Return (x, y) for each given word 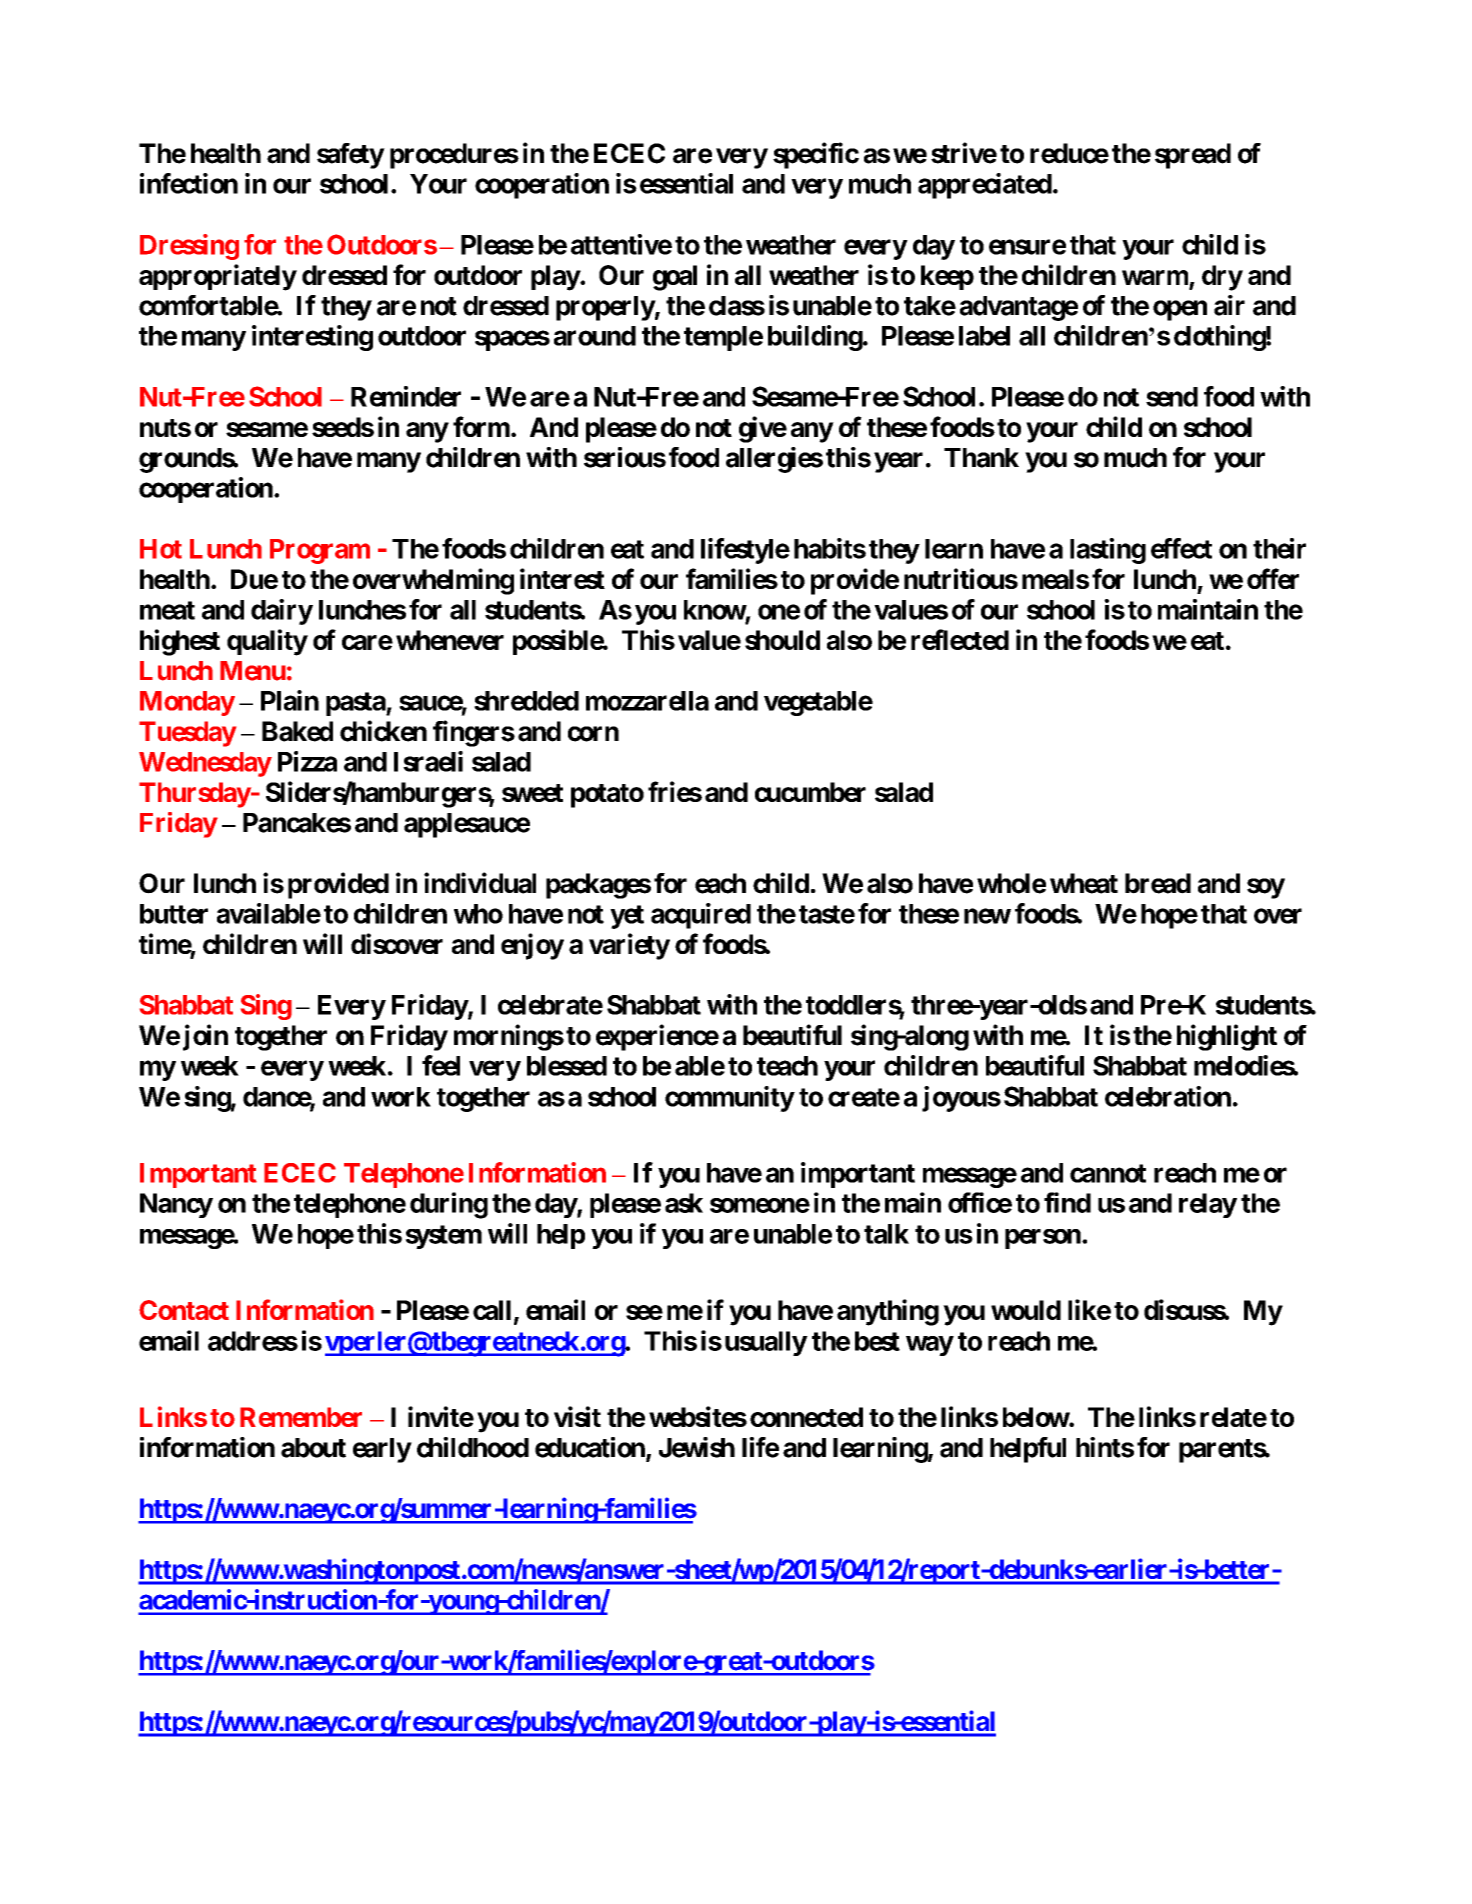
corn (593, 734)
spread (1193, 156)
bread (1158, 883)
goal (675, 278)
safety (350, 156)
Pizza (307, 761)
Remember (301, 1417)
